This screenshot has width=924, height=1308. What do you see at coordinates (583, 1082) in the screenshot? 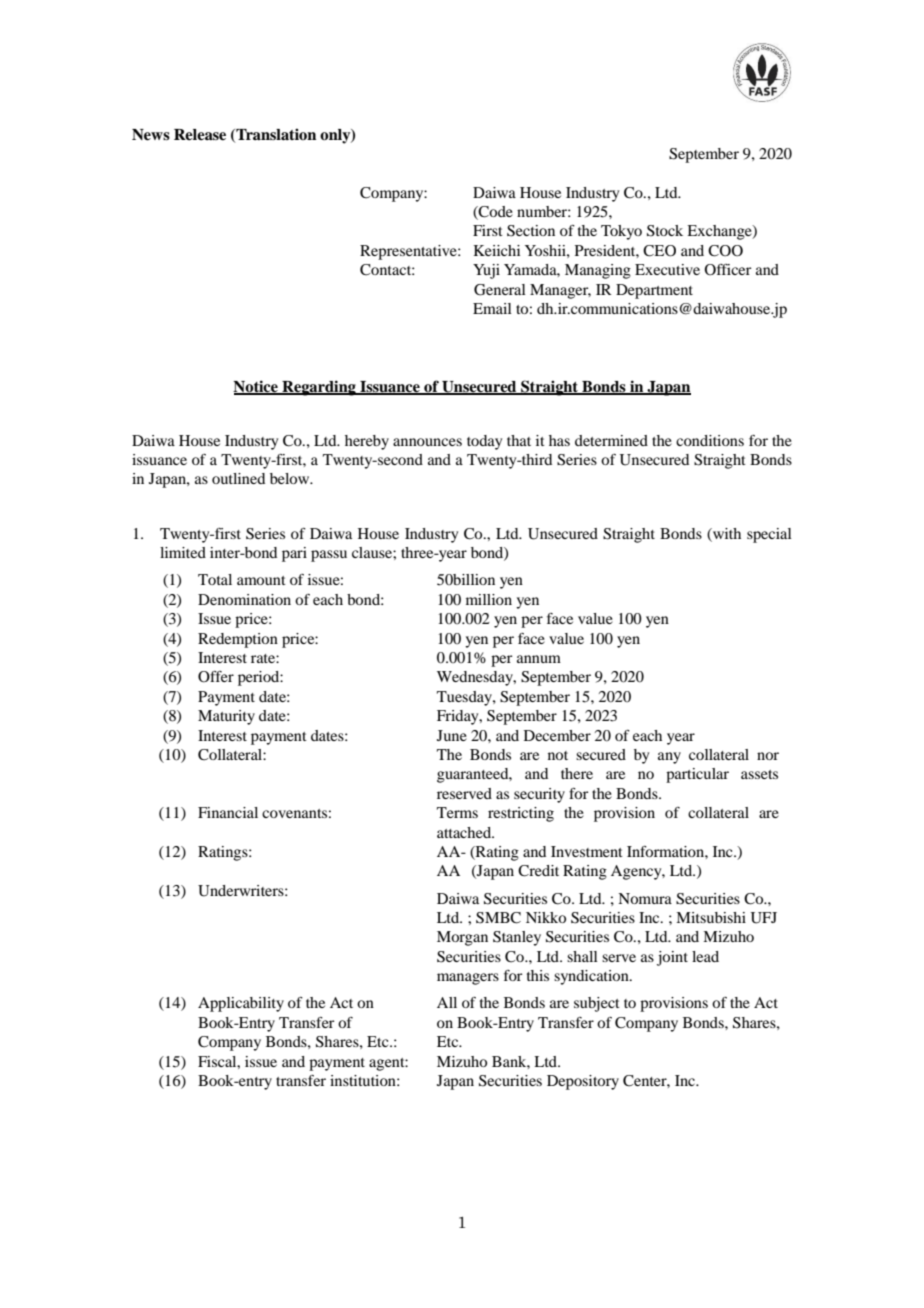
I see `Depository` at bounding box center [583, 1082].
